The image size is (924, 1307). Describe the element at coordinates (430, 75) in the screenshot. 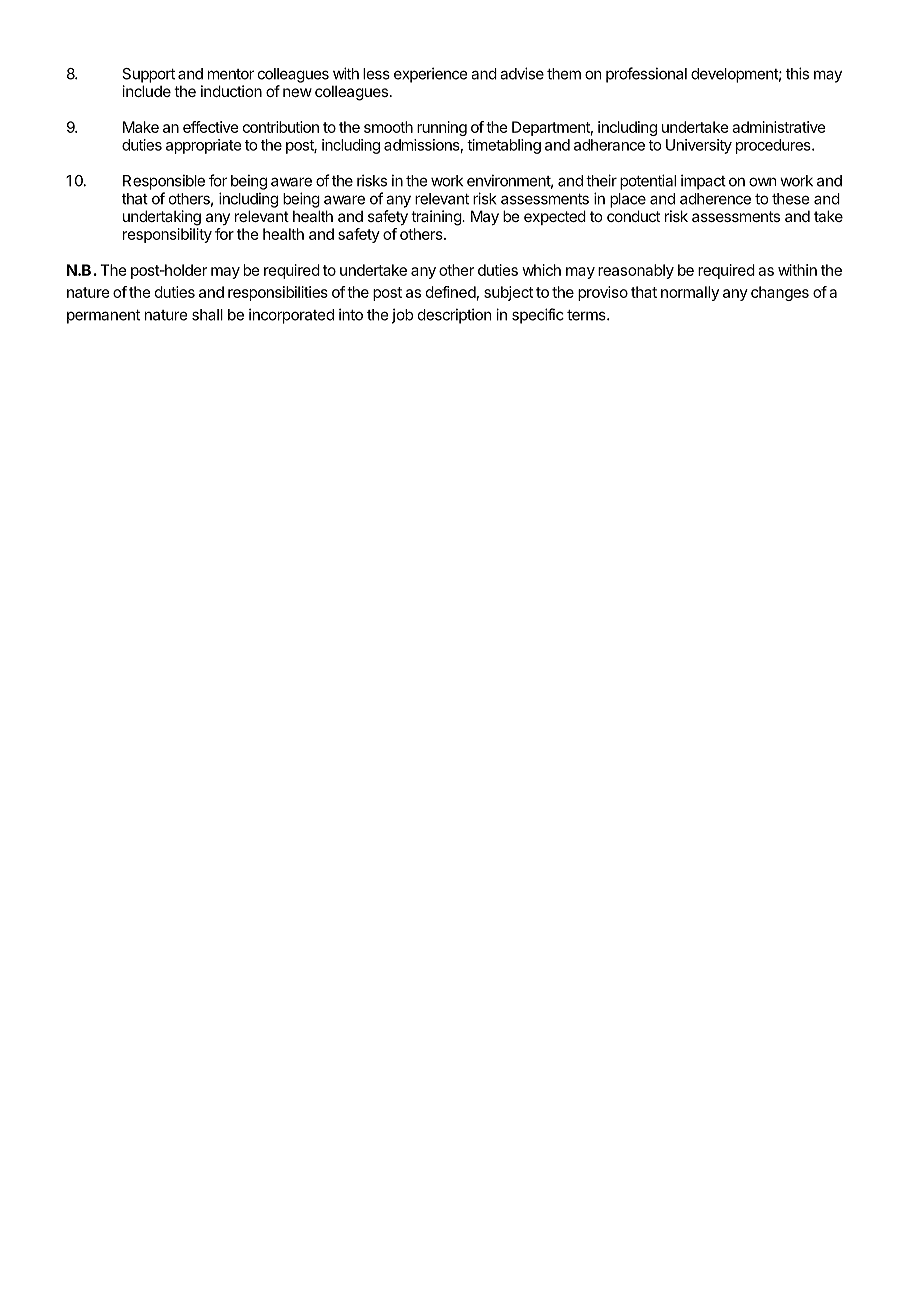

I see `experience` at that location.
